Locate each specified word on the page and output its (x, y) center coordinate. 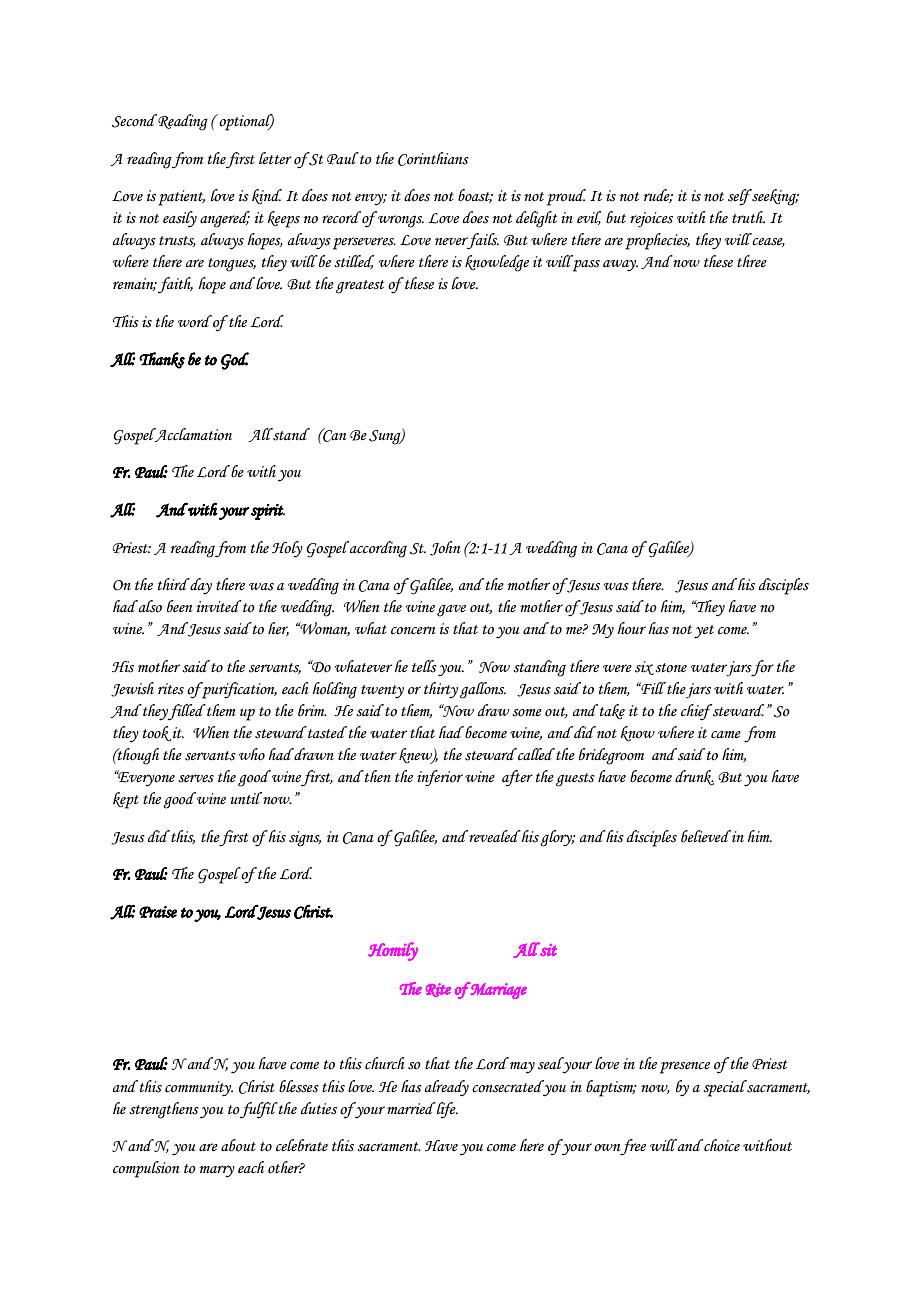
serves (196, 778)
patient (182, 198)
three (752, 261)
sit (548, 950)
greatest (360, 287)
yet (704, 632)
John (445, 548)
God (235, 361)
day (200, 586)
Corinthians (433, 159)
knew (416, 756)
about (238, 1145)
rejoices (651, 220)
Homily (393, 951)
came (726, 735)
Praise (158, 912)
